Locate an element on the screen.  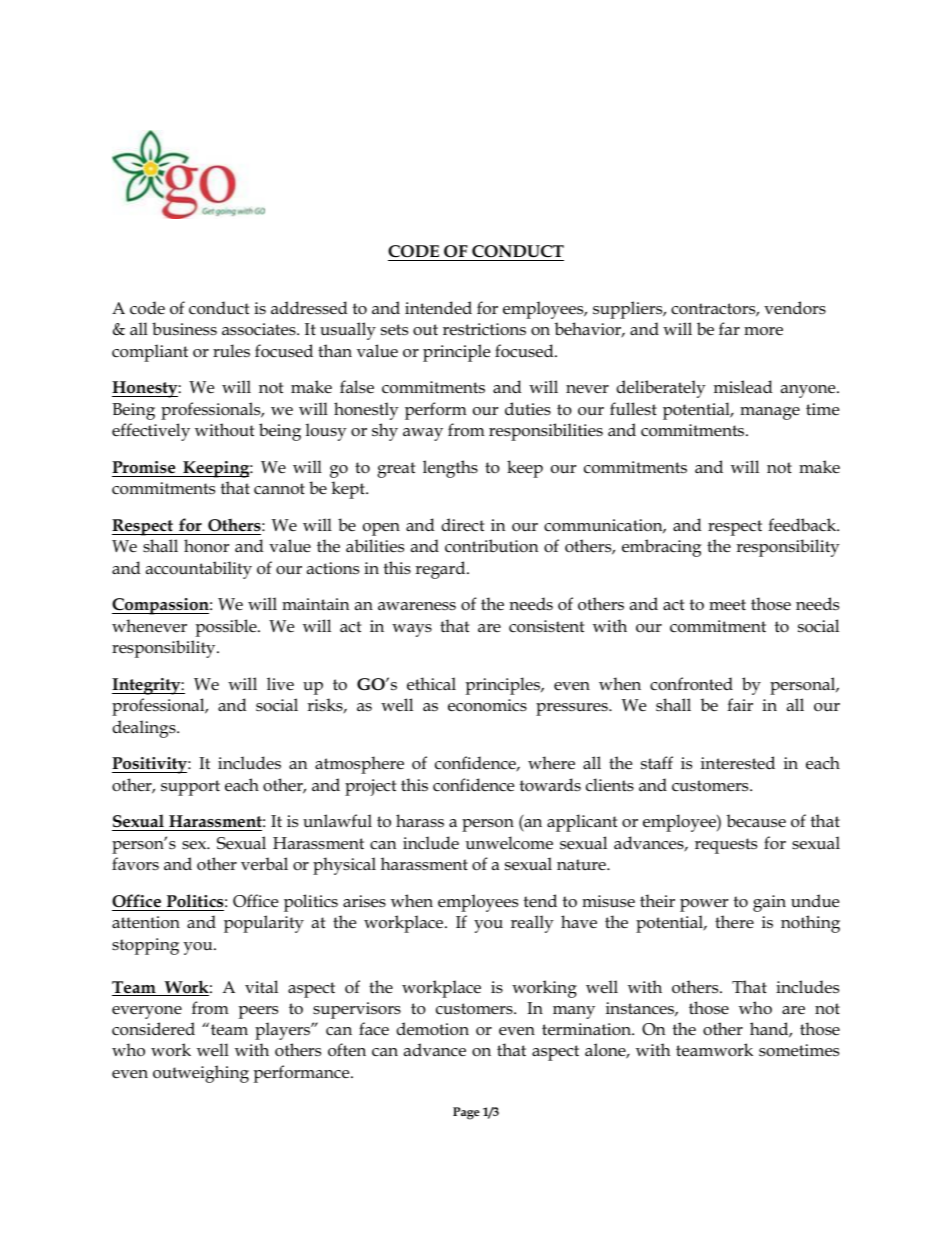
Page is located at coordinates (466, 1113).
